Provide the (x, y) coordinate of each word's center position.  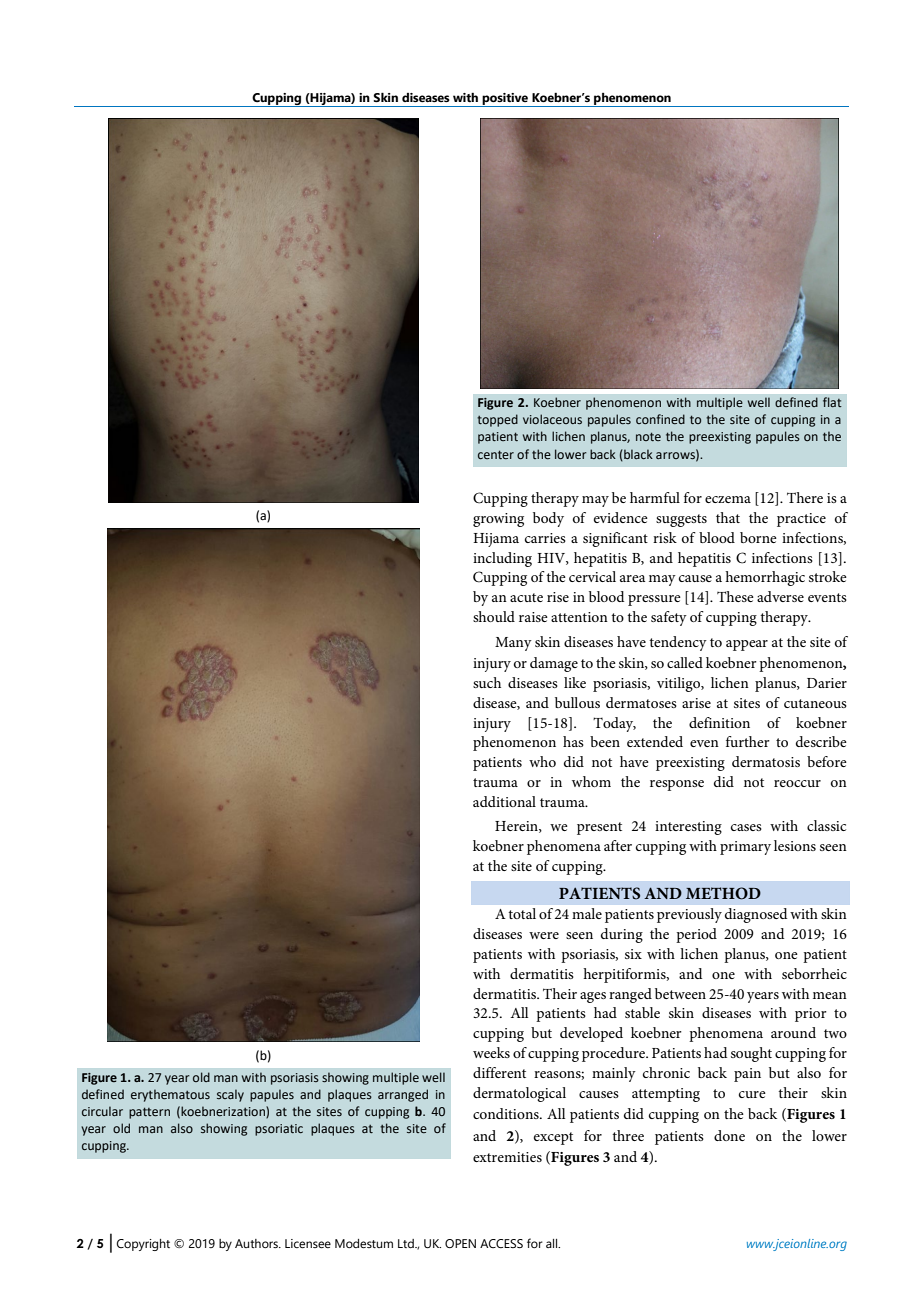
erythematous (170, 1095)
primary (745, 848)
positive (505, 100)
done (729, 1135)
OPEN (460, 1243)
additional (504, 801)
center (496, 454)
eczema (728, 499)
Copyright (143, 1245)
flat (832, 402)
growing (498, 520)
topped (497, 420)
